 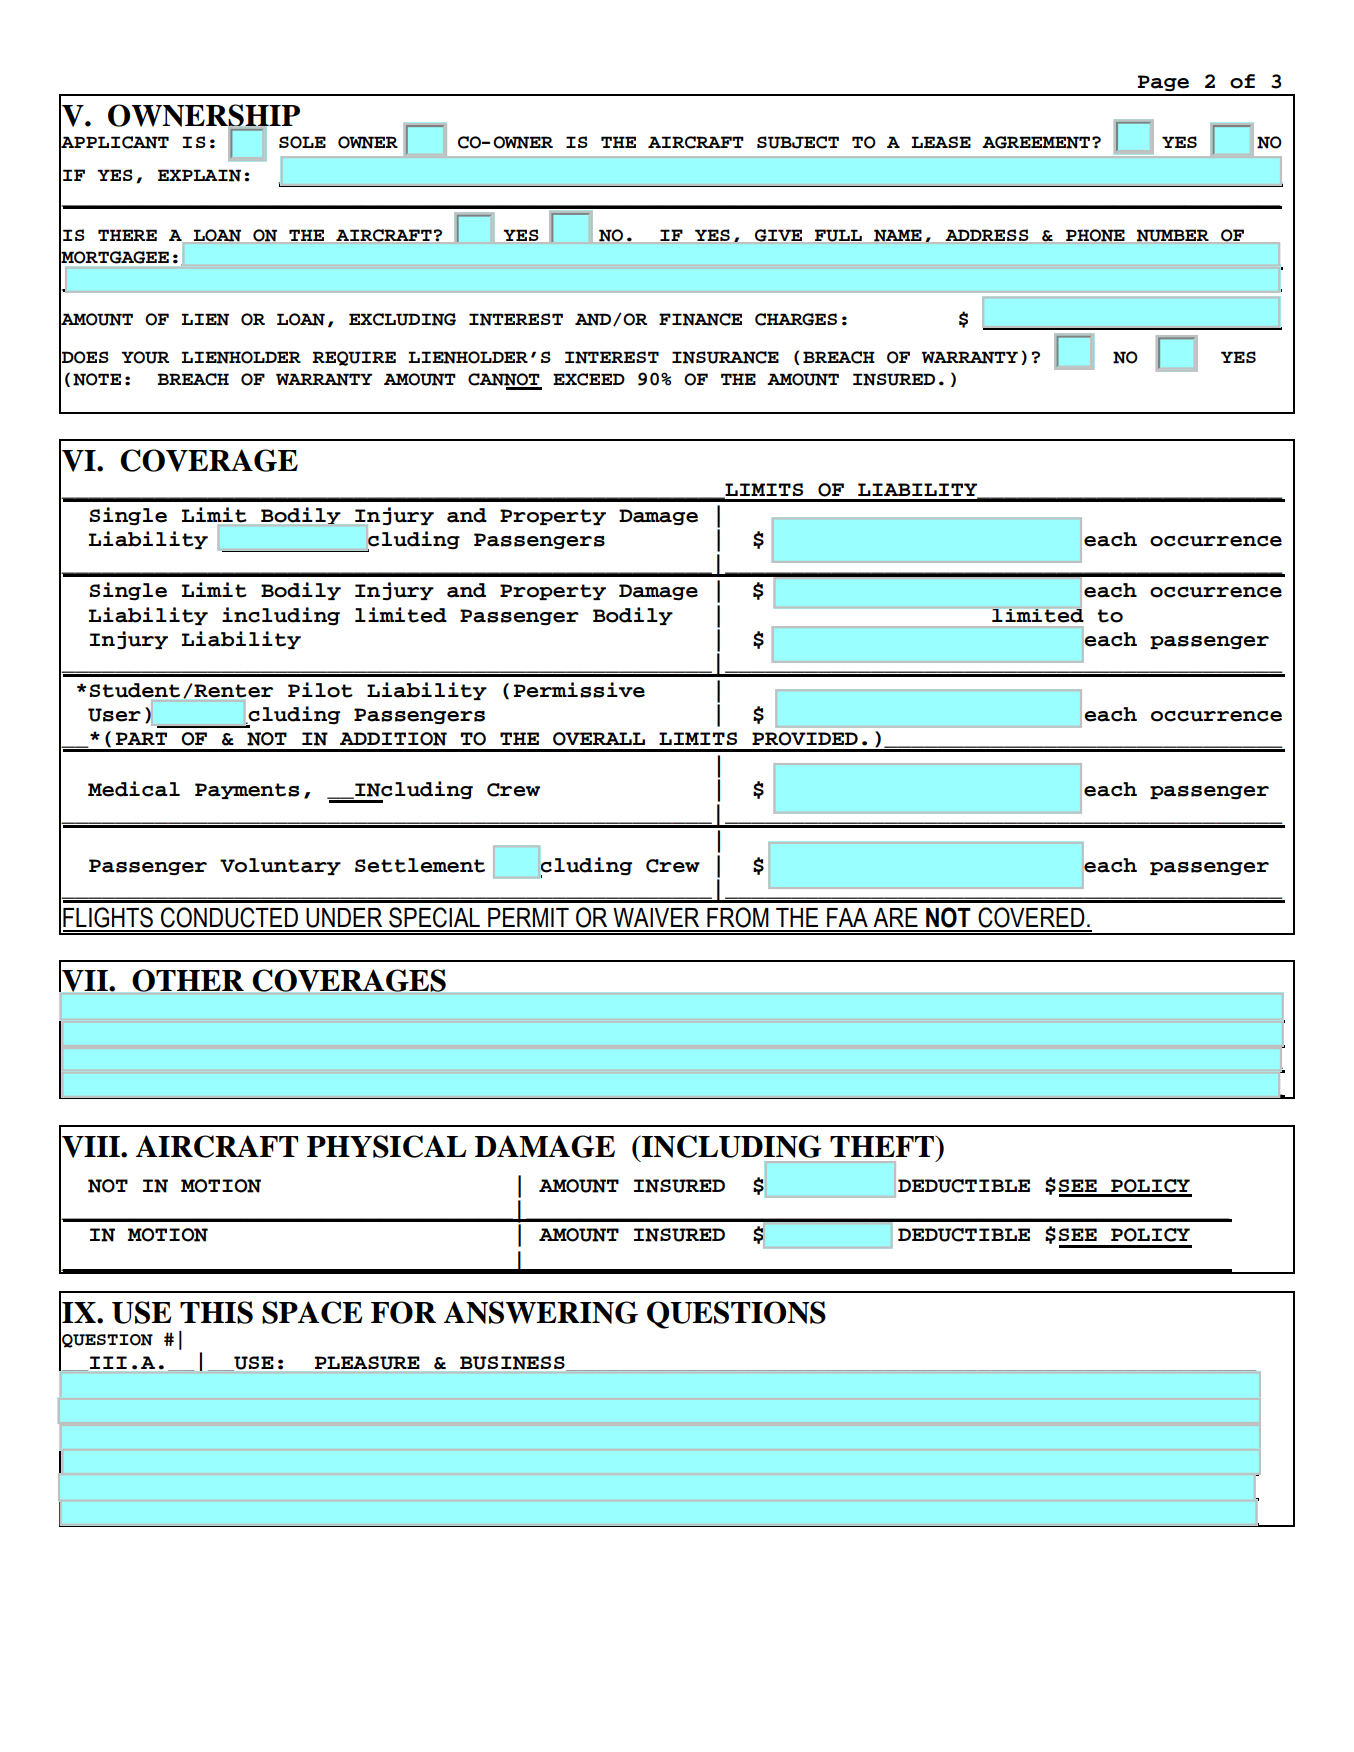 I want to click on Permissive, so click(x=579, y=690).
